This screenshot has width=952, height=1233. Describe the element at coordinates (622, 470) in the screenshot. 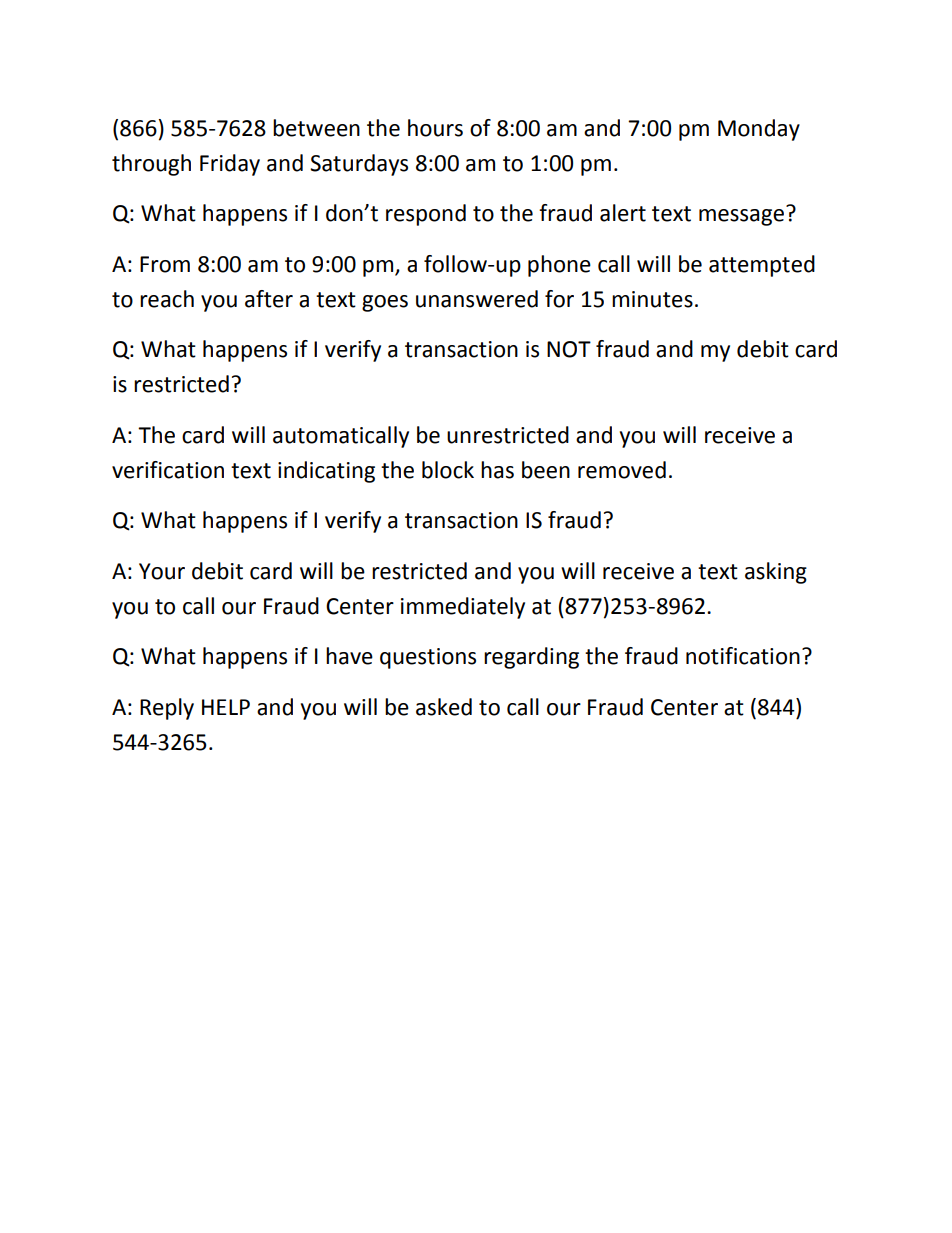

I see `removed` at that location.
